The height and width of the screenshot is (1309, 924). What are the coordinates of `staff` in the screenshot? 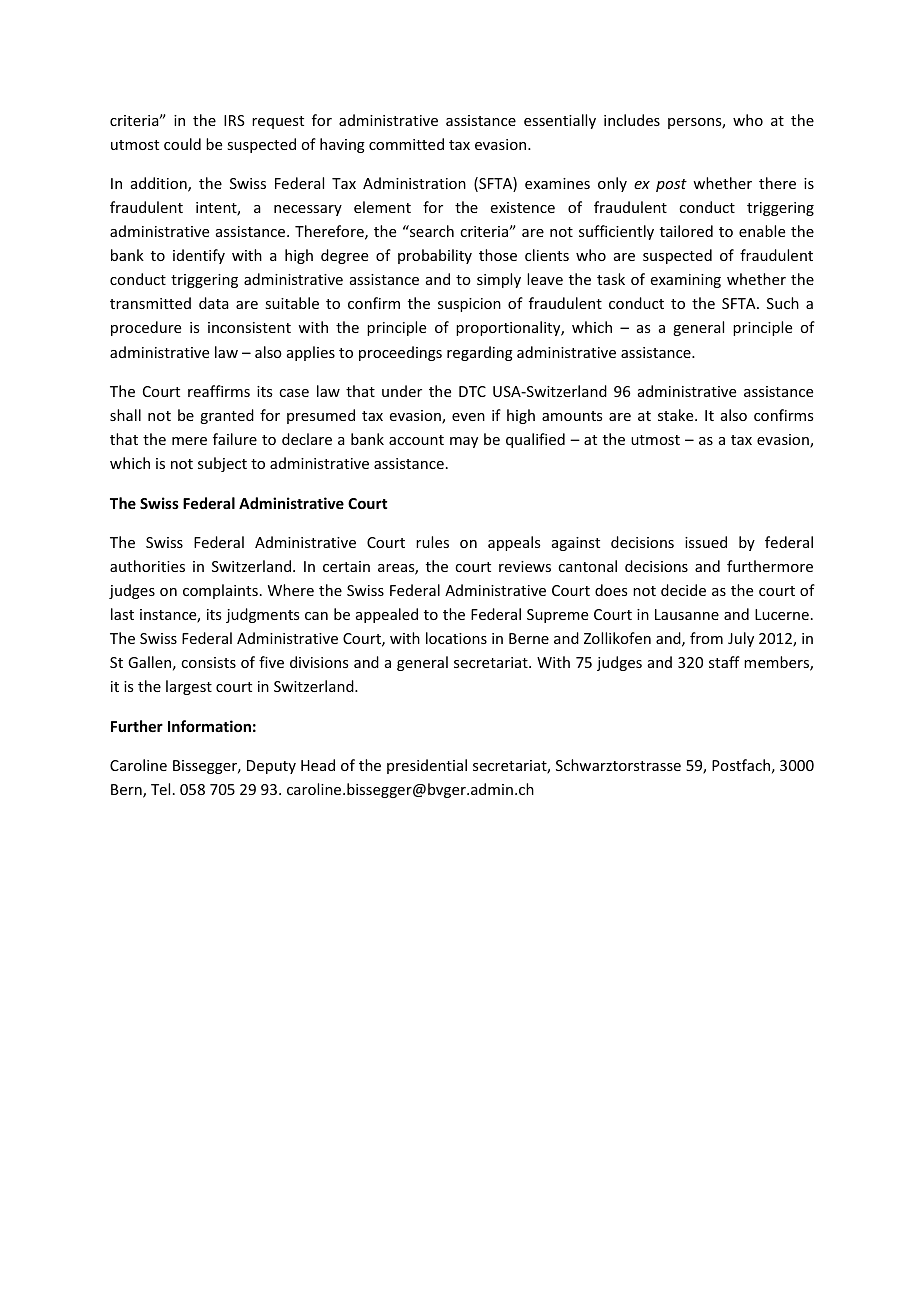 It's located at (724, 662).
